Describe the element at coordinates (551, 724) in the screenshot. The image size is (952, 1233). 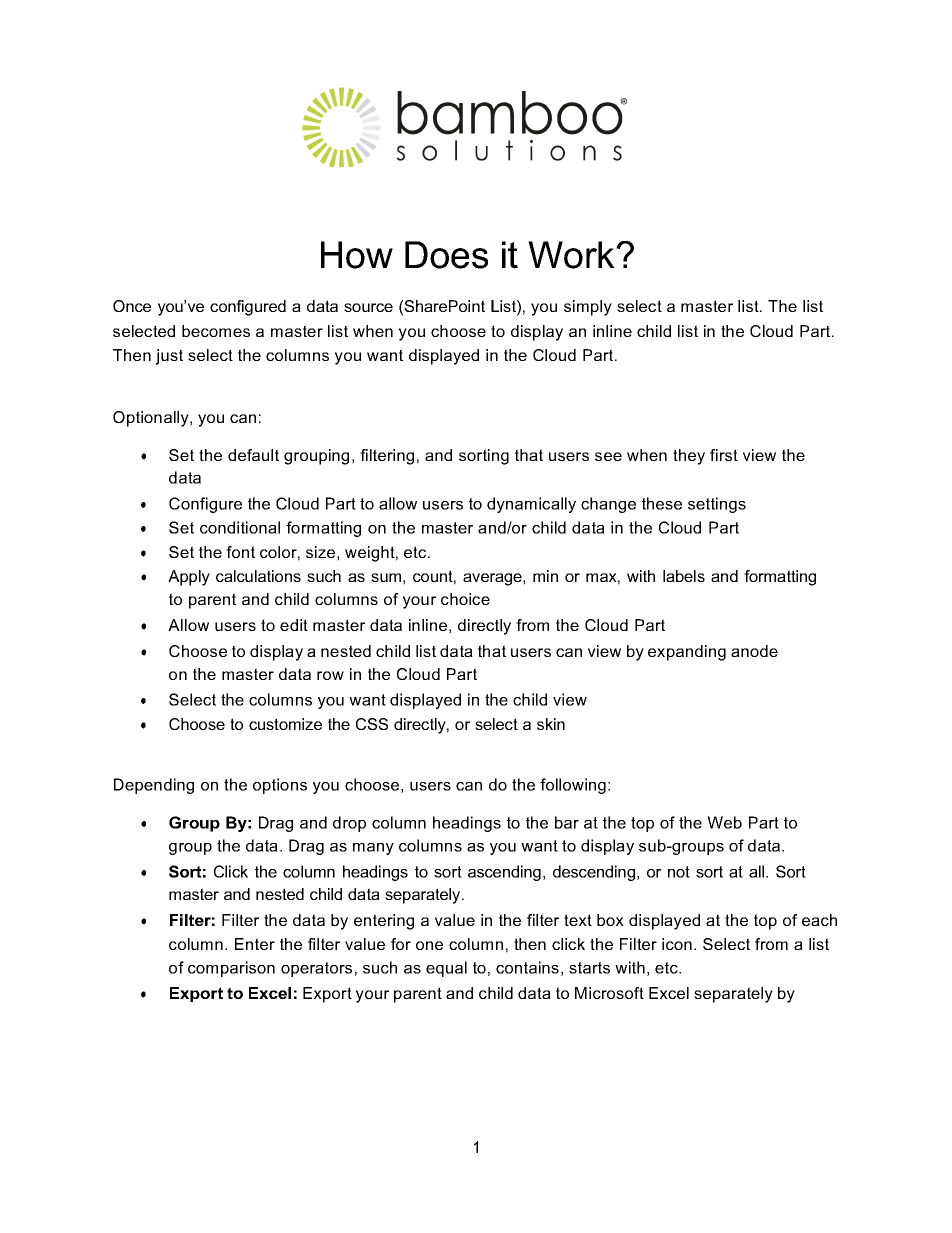
I see `skin` at that location.
